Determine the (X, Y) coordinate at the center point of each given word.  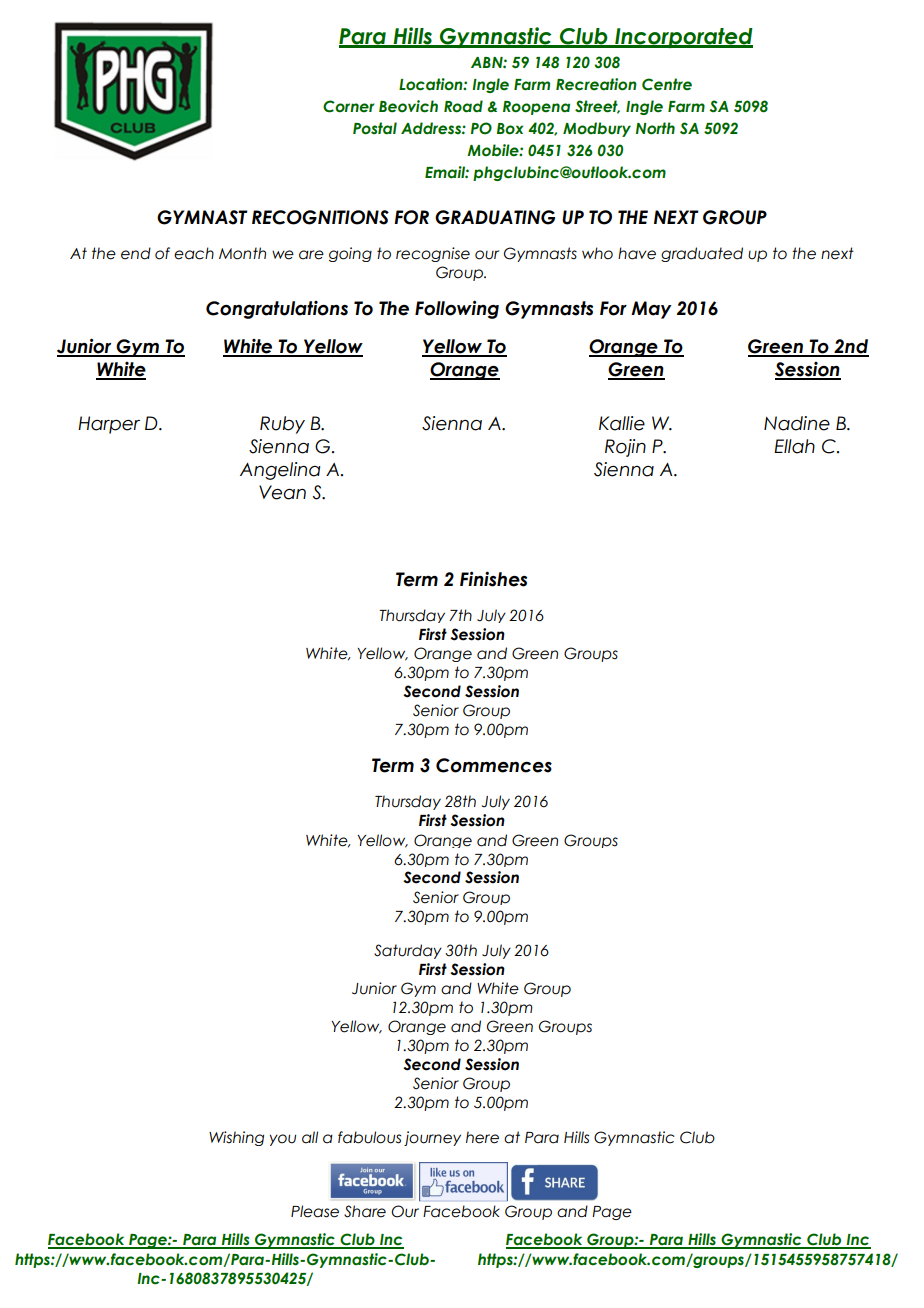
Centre (667, 84)
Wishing (236, 1138)
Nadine (797, 423)
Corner (349, 106)
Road (463, 106)
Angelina (280, 471)
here (482, 1137)
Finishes (493, 579)
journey (432, 1138)
